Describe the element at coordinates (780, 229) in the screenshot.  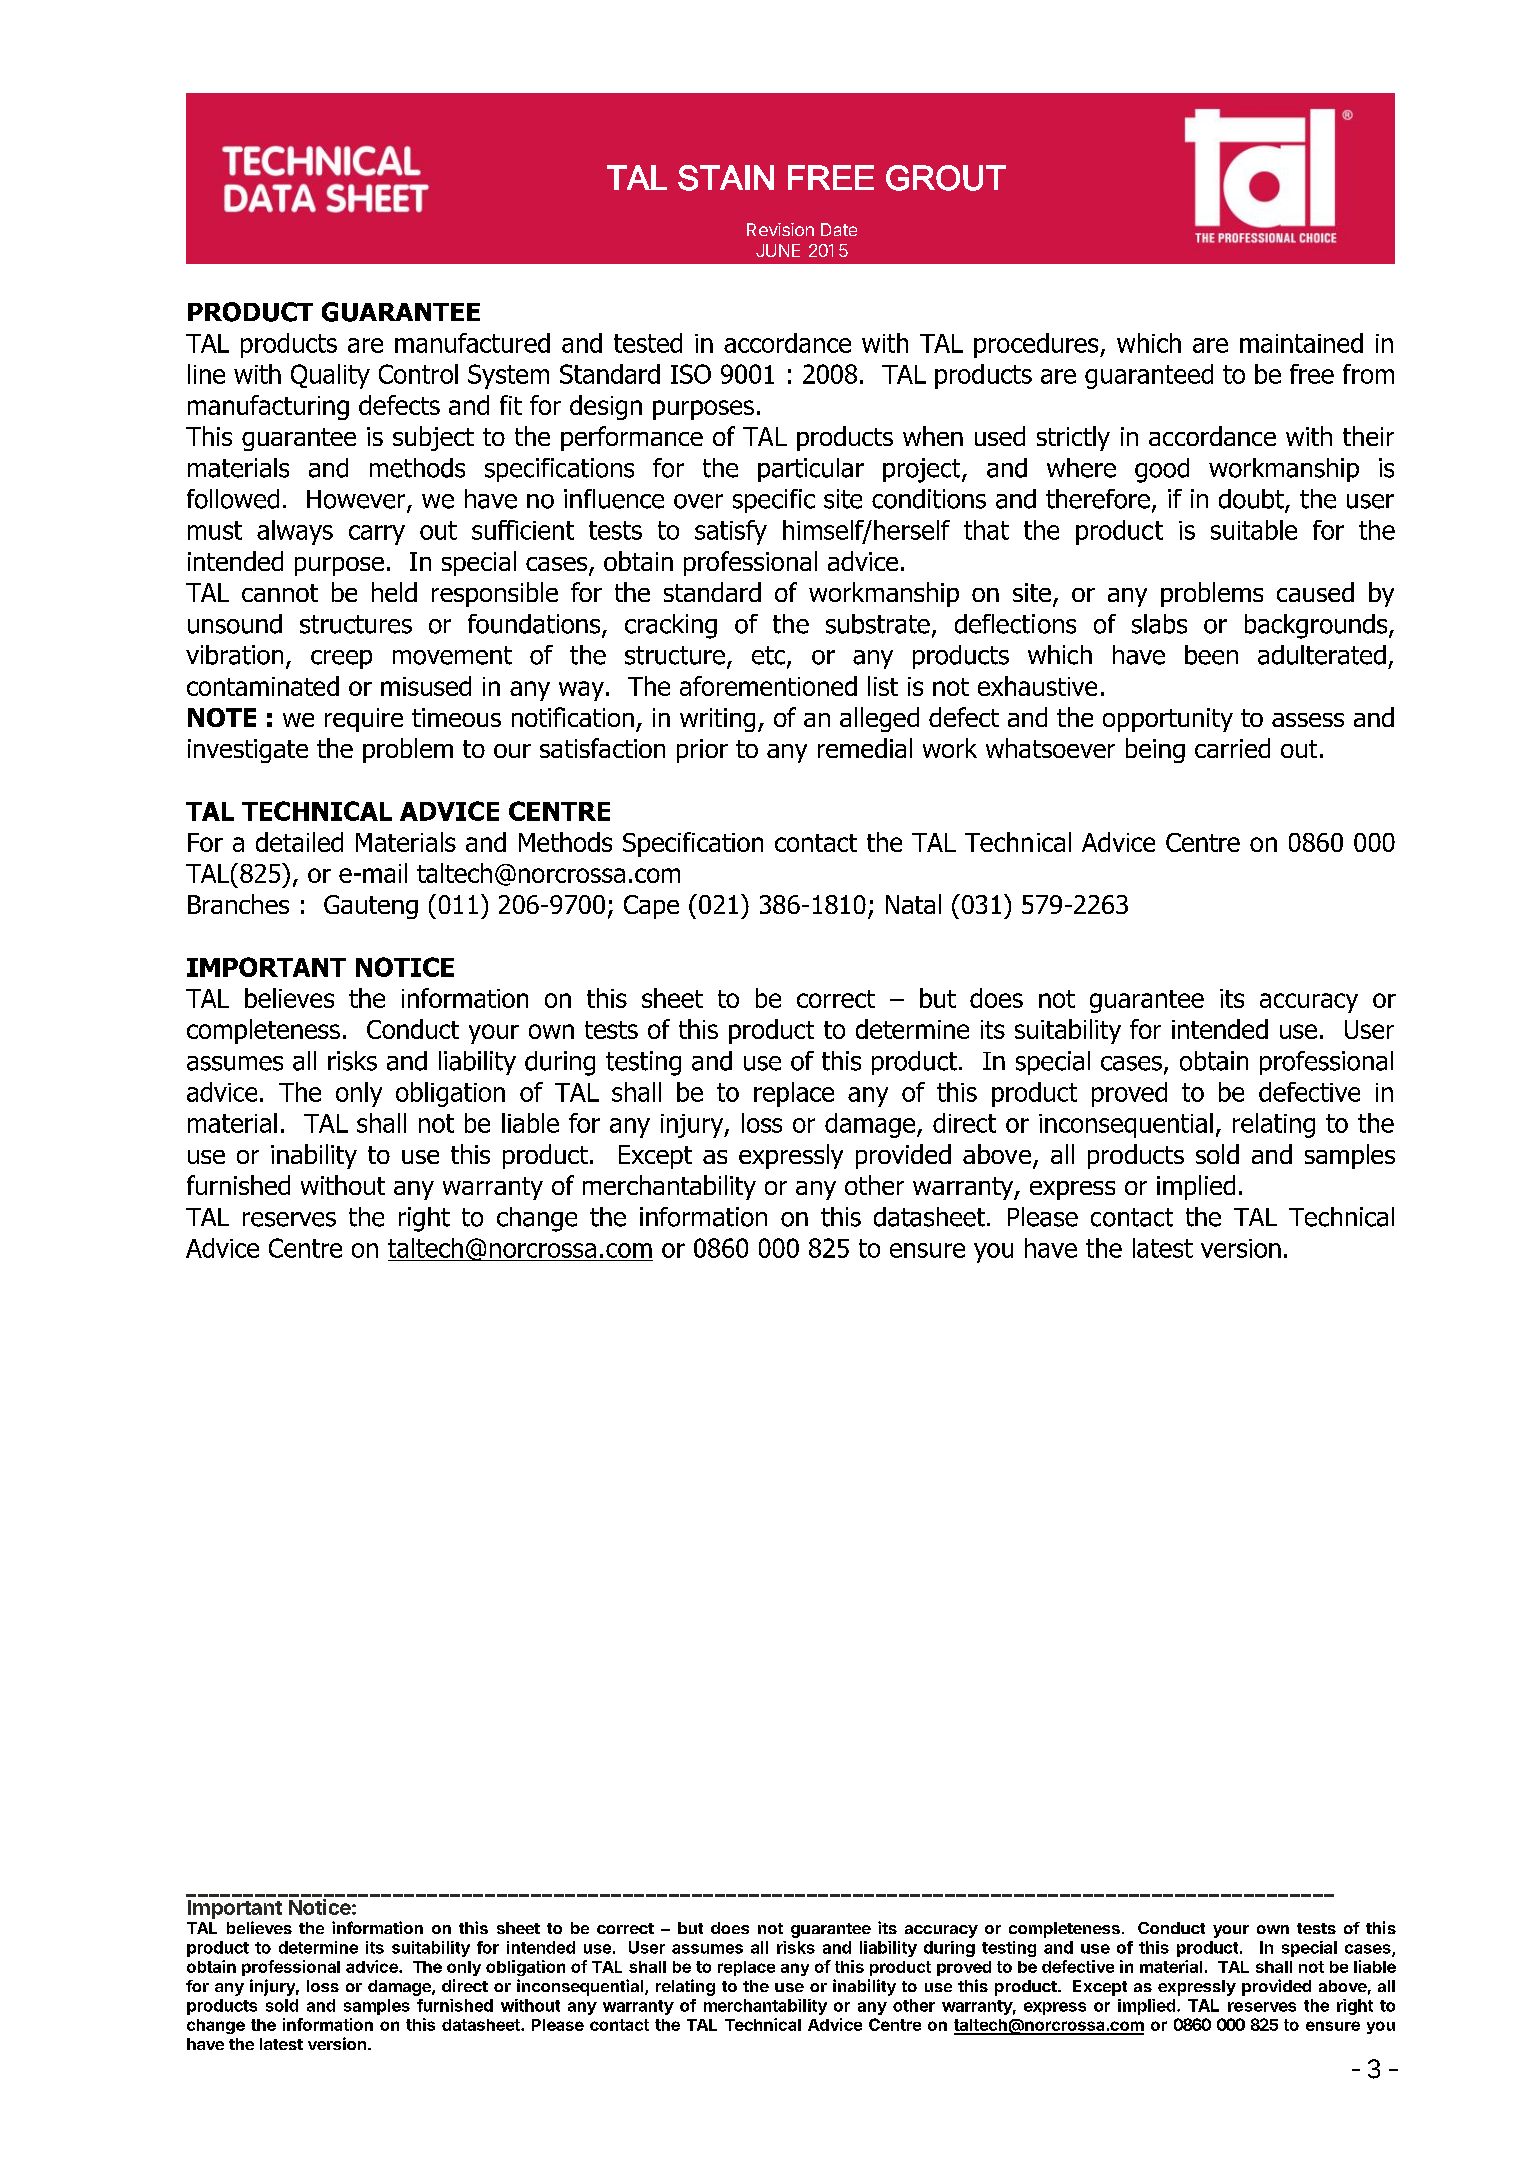
I see `Revision` at that location.
